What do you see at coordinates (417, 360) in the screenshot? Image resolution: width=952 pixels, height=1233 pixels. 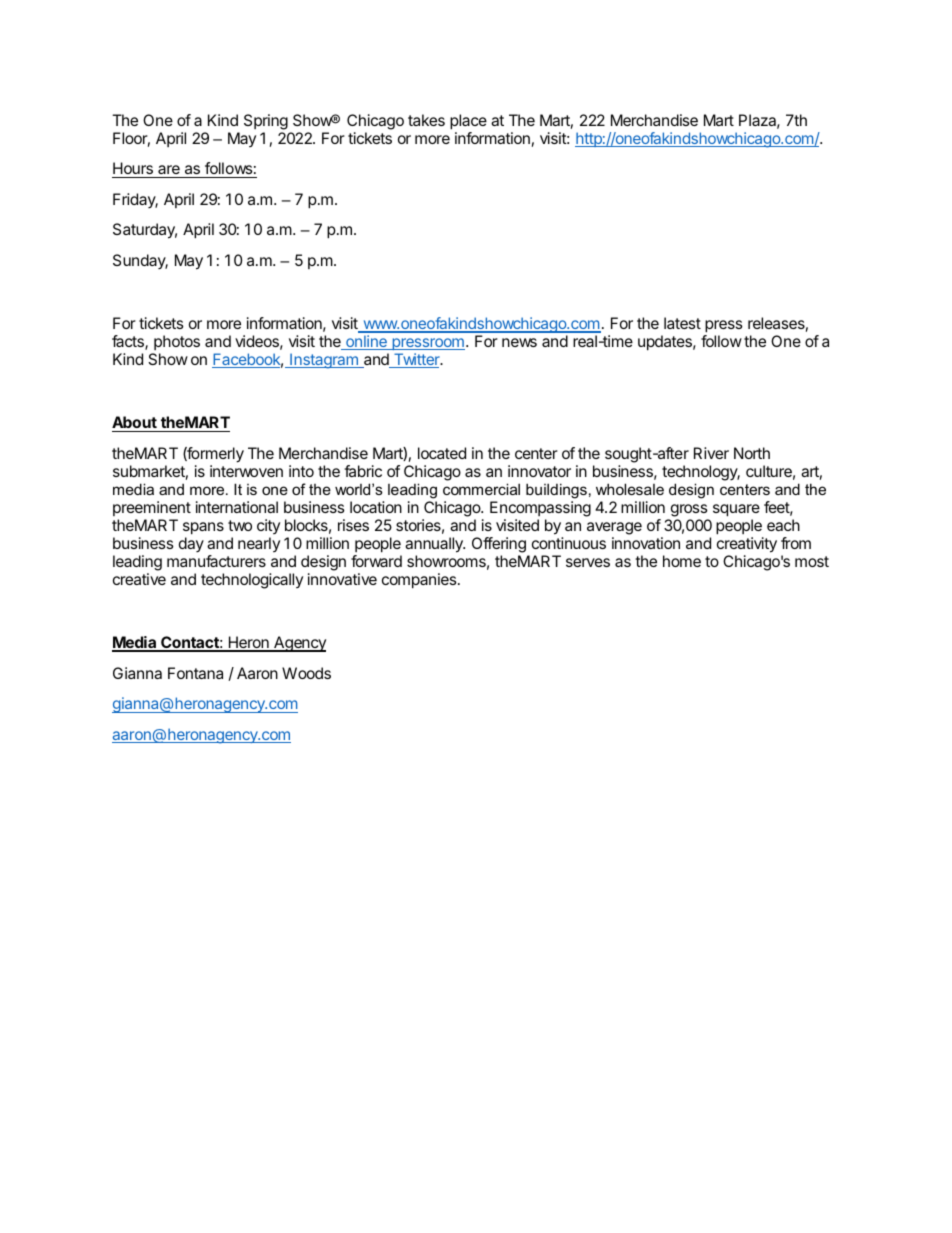 I see `Twitter` at bounding box center [417, 360].
